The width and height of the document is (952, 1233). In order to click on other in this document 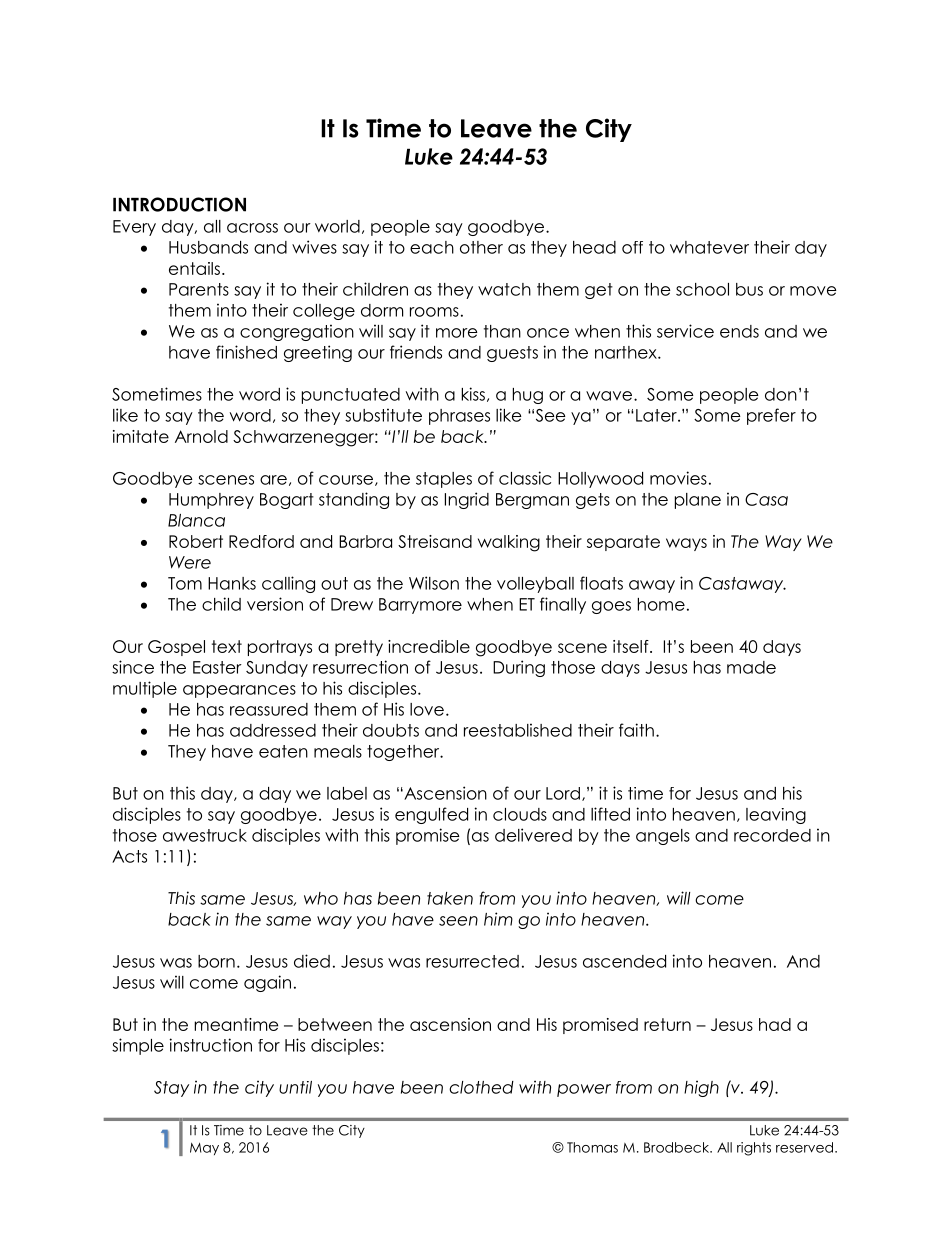, I will do `click(481, 247)`.
